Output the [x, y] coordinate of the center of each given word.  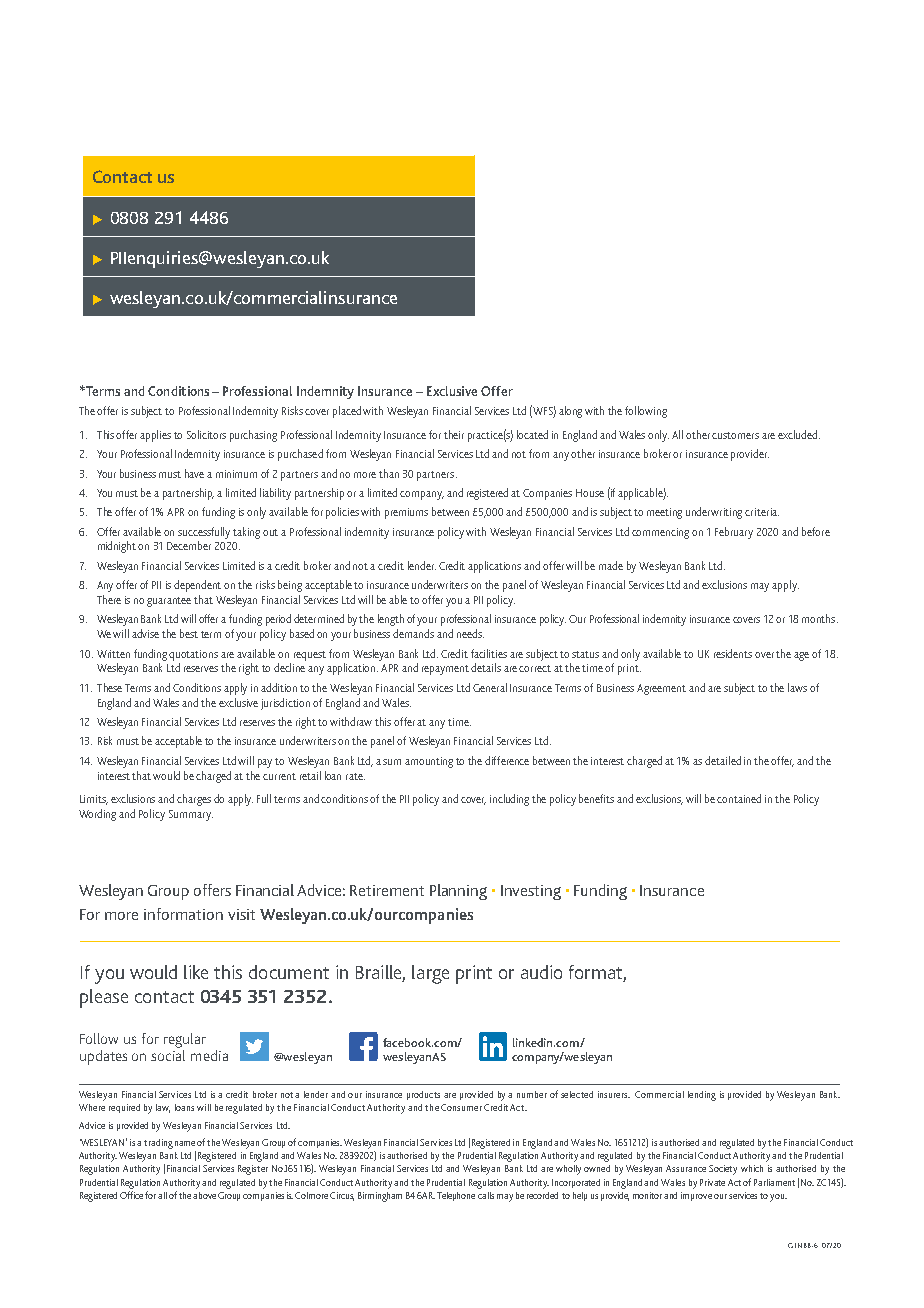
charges [194, 800]
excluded [799, 434]
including [509, 800]
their [454, 434]
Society [723, 1170]
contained [739, 798]
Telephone [456, 1196]
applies [155, 436]
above [204, 1193]
